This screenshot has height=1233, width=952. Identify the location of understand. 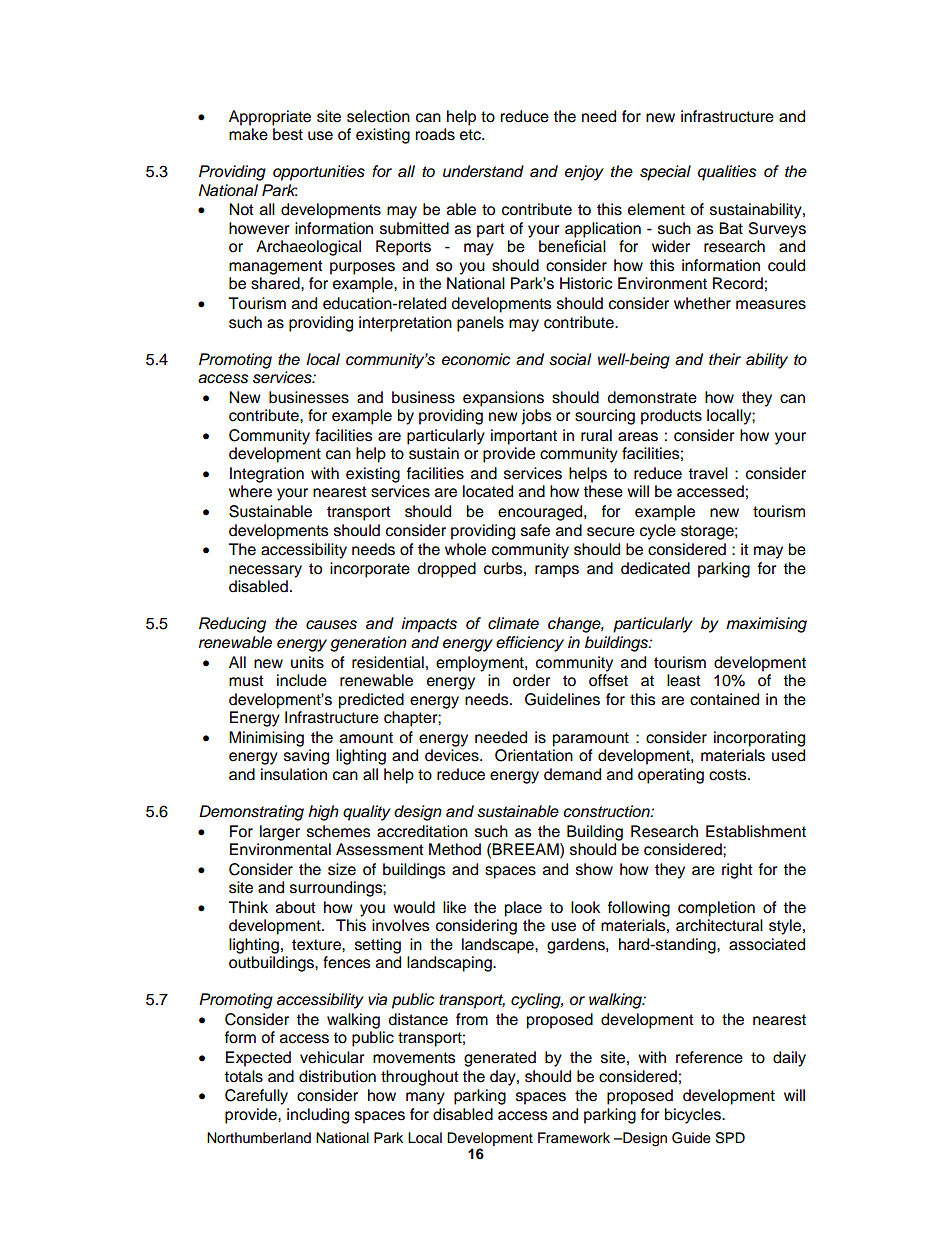
(483, 171).
